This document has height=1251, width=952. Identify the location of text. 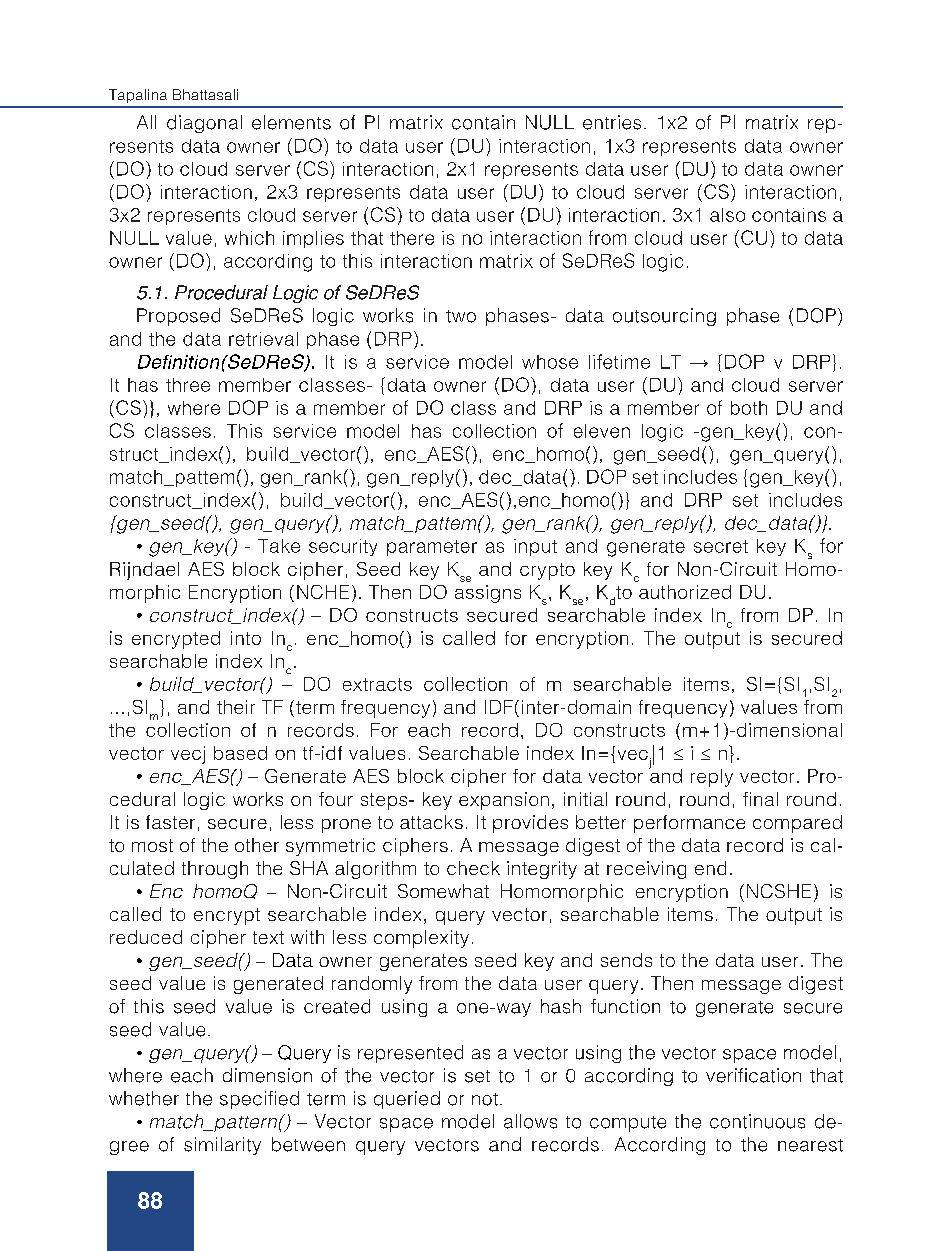
(268, 937).
